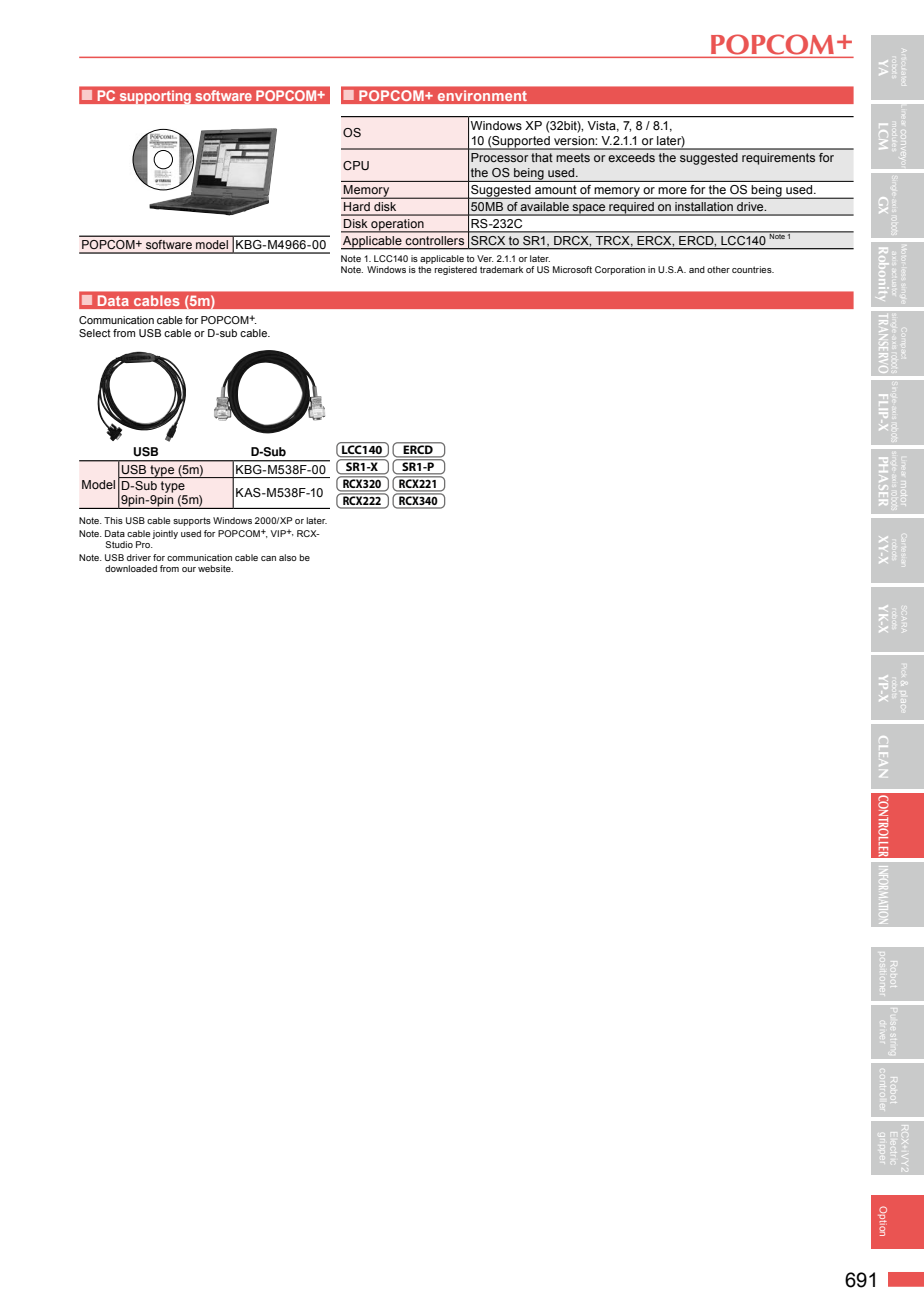 The height and width of the image is (1308, 924). What do you see at coordinates (356, 165) in the image?
I see `CPU` at bounding box center [356, 165].
